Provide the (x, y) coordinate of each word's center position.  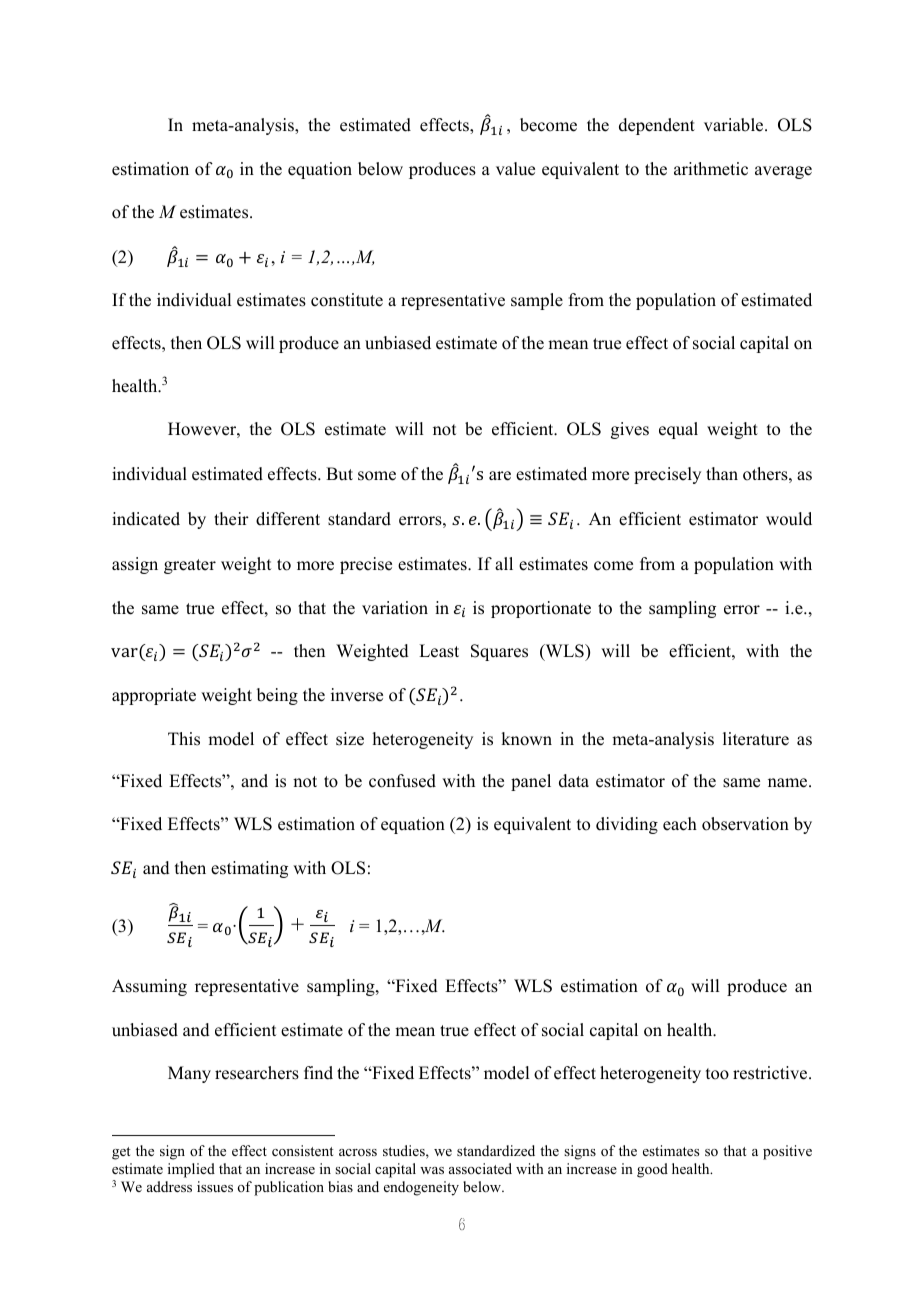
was (432, 1170)
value (515, 169)
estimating (249, 869)
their (231, 519)
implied (191, 1170)
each (680, 824)
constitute (347, 300)
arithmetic (711, 169)
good (652, 1170)
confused (402, 781)
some (377, 476)
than (722, 473)
